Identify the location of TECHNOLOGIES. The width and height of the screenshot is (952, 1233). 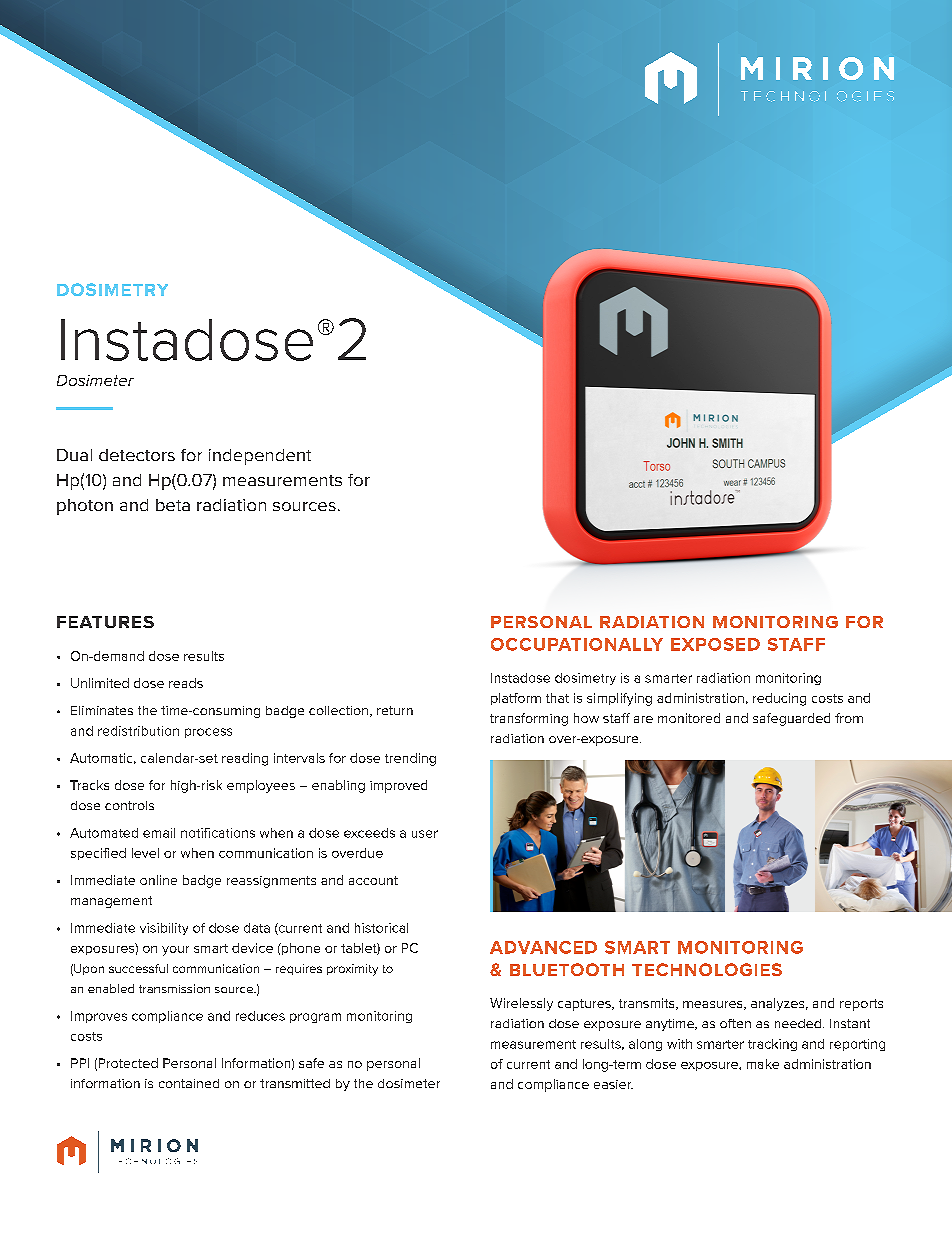
(707, 969).
